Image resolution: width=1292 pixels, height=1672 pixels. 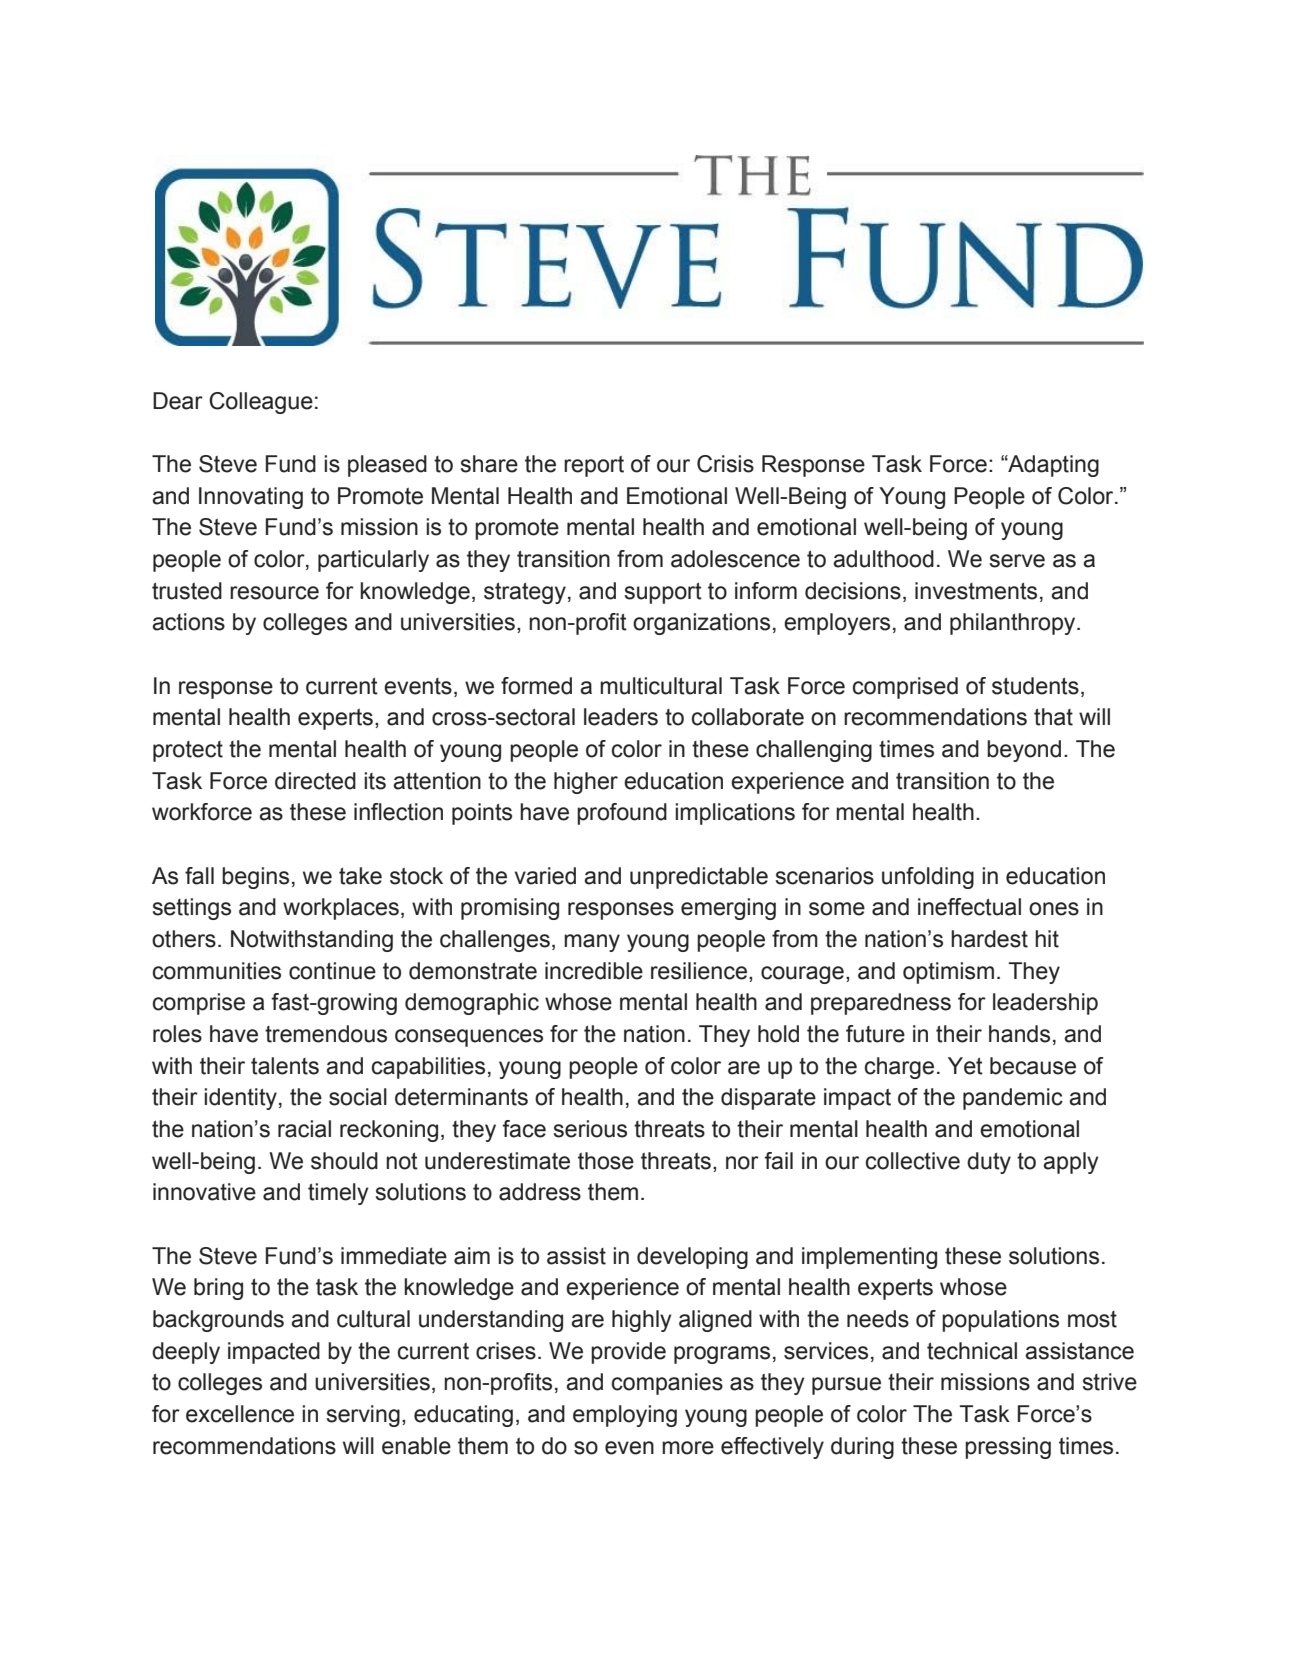 I want to click on report, so click(x=594, y=466).
